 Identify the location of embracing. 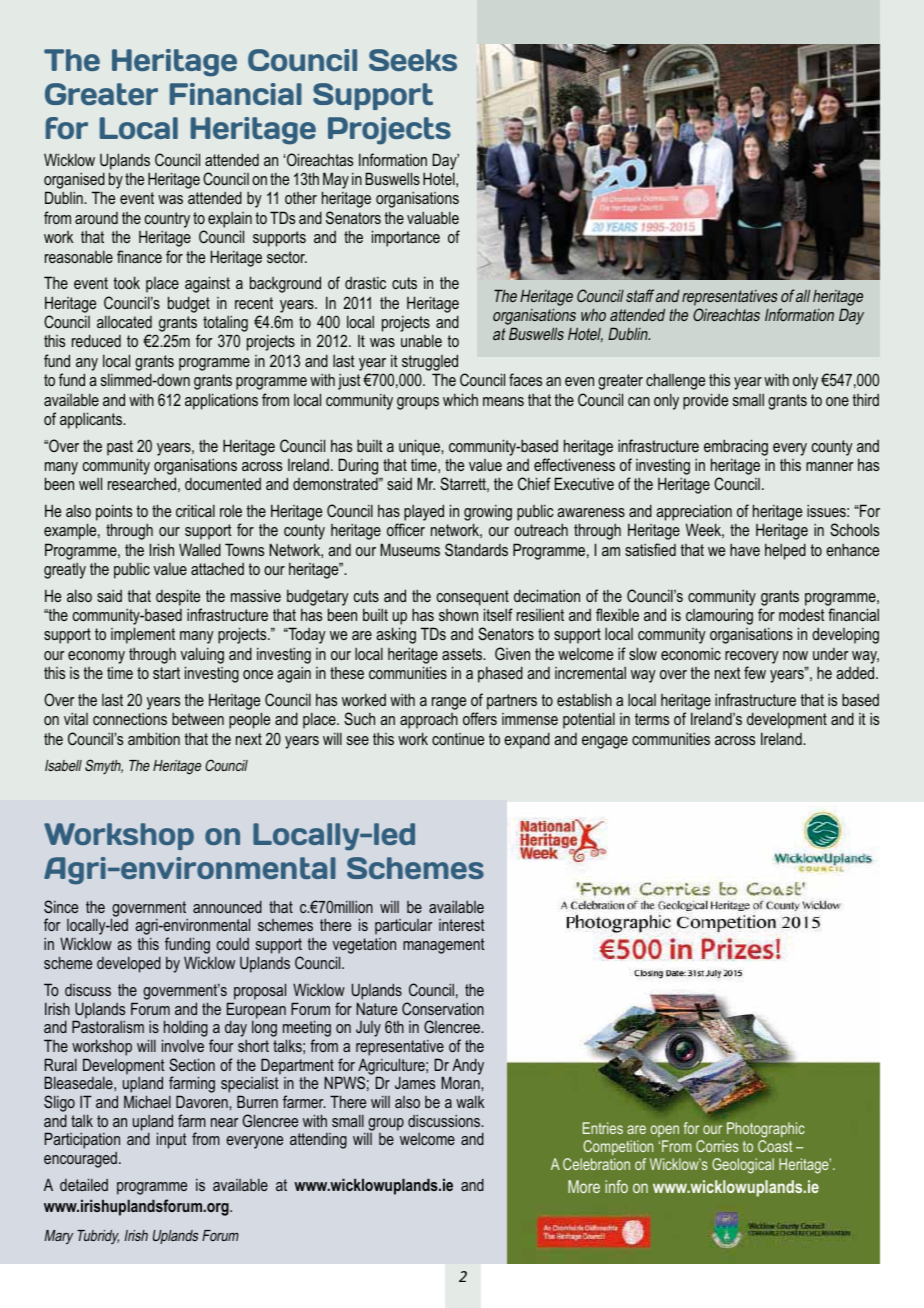
(736, 447).
